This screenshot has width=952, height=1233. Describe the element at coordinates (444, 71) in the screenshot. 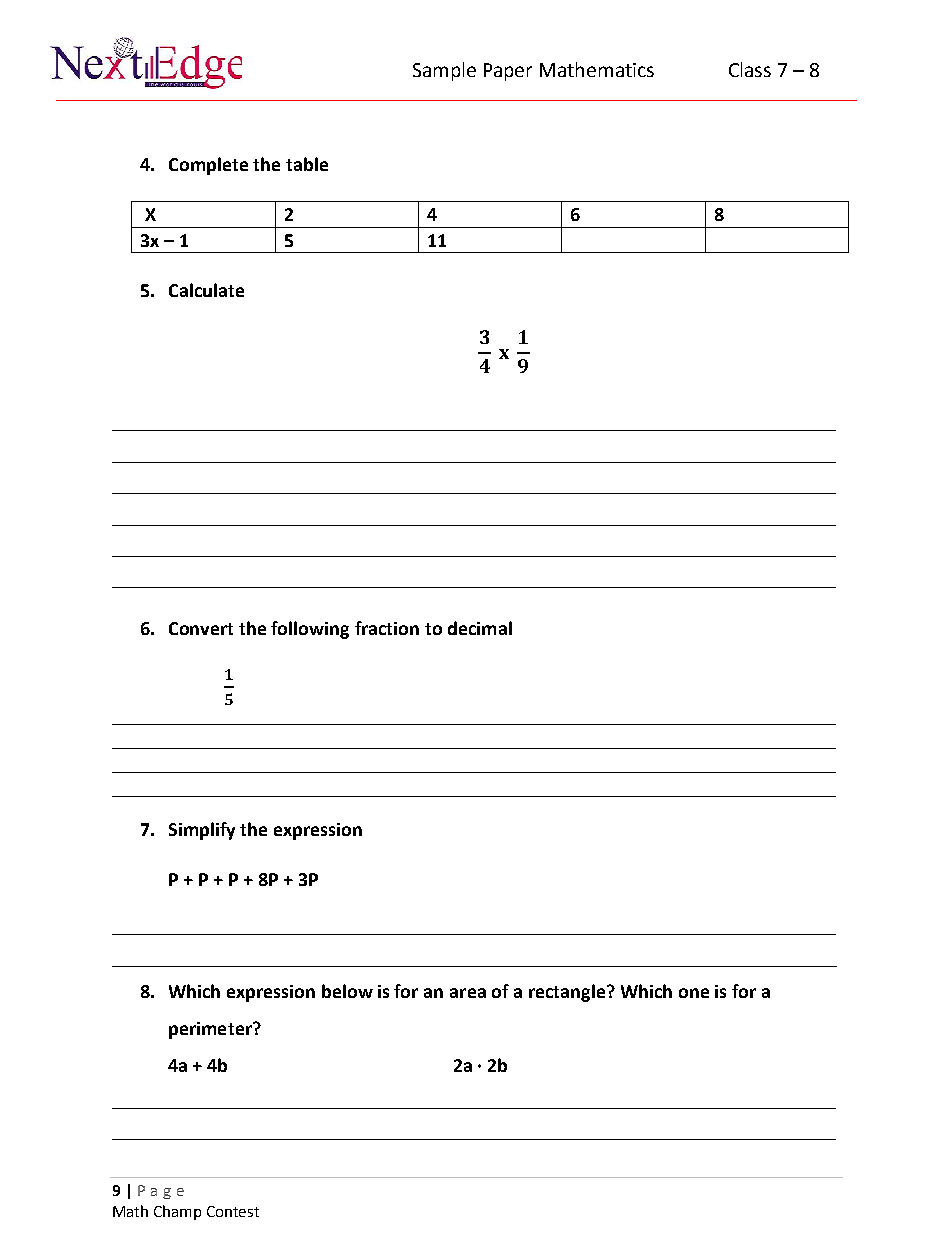

I see `Sample` at that location.
